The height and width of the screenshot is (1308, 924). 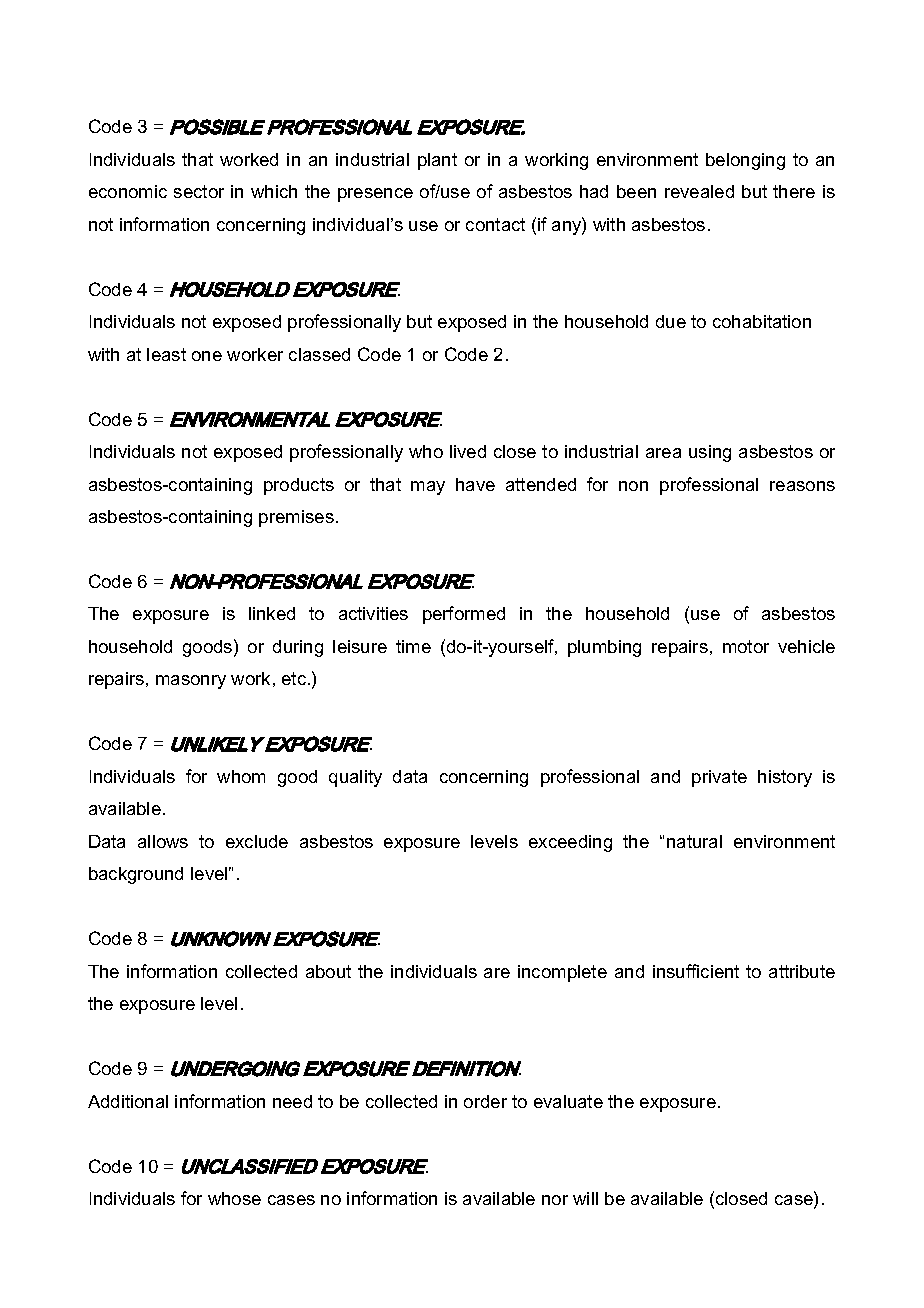 I want to click on have, so click(x=475, y=484).
